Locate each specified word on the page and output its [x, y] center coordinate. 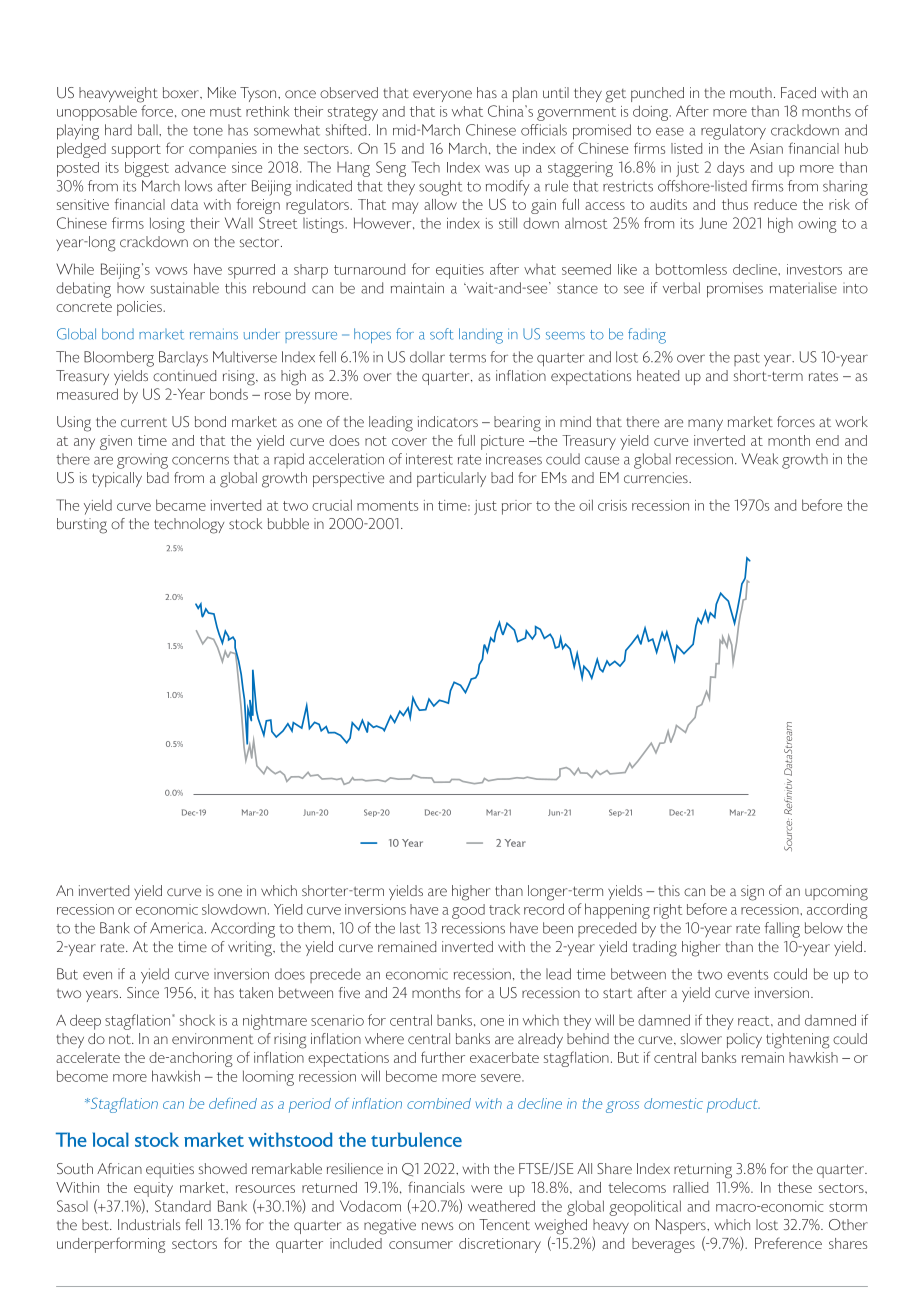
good [468, 911]
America [178, 928]
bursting [82, 526]
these [795, 1187]
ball [149, 130]
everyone [442, 96]
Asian [766, 148]
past [747, 359]
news [437, 1226]
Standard [183, 1206]
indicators [448, 421]
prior [517, 507]
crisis [612, 505]
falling [782, 930]
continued [185, 376]
